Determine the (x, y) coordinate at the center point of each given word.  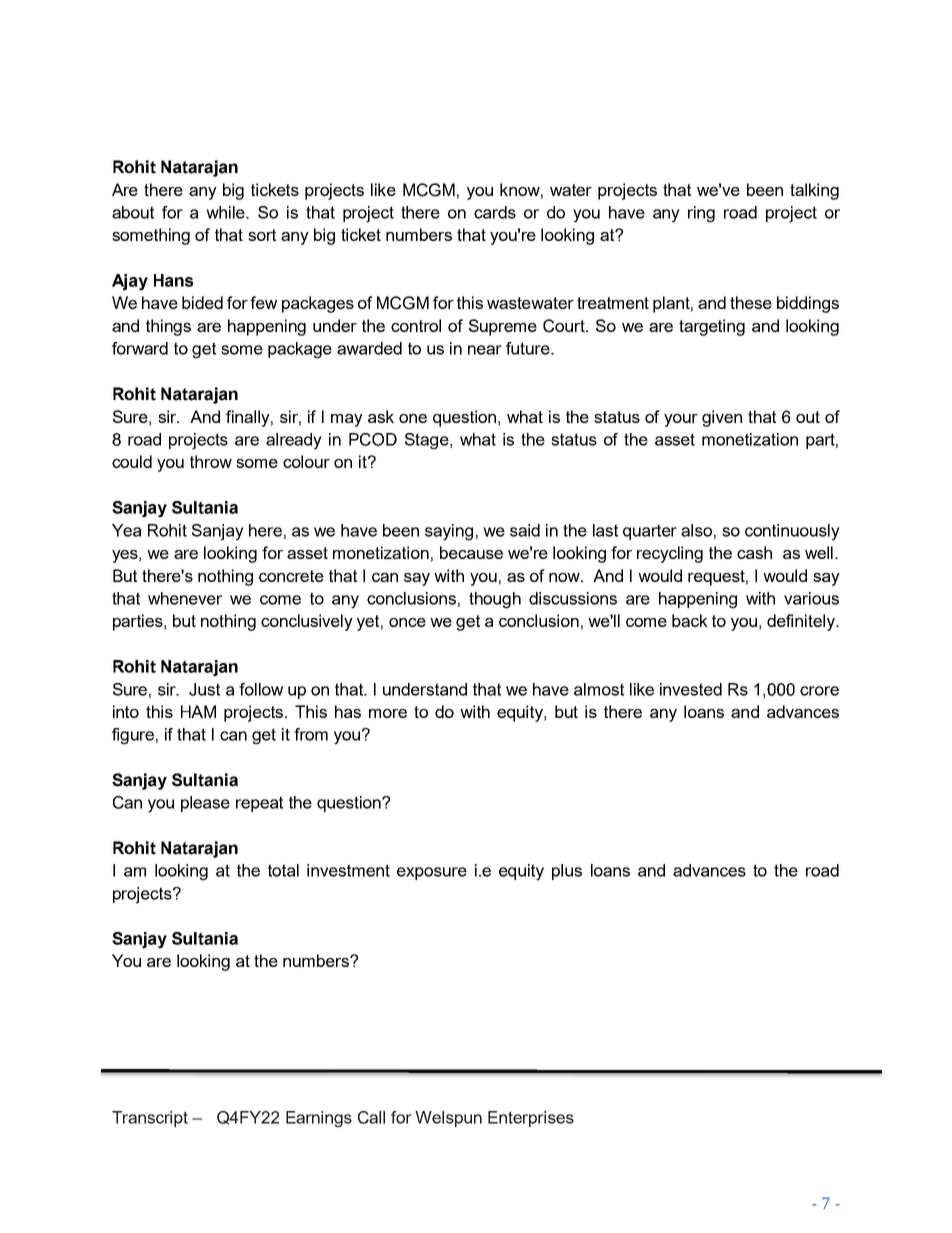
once (407, 622)
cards (495, 212)
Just (204, 689)
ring (701, 214)
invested (691, 689)
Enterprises (531, 1119)
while (226, 212)
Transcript (150, 1119)
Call (371, 1117)
